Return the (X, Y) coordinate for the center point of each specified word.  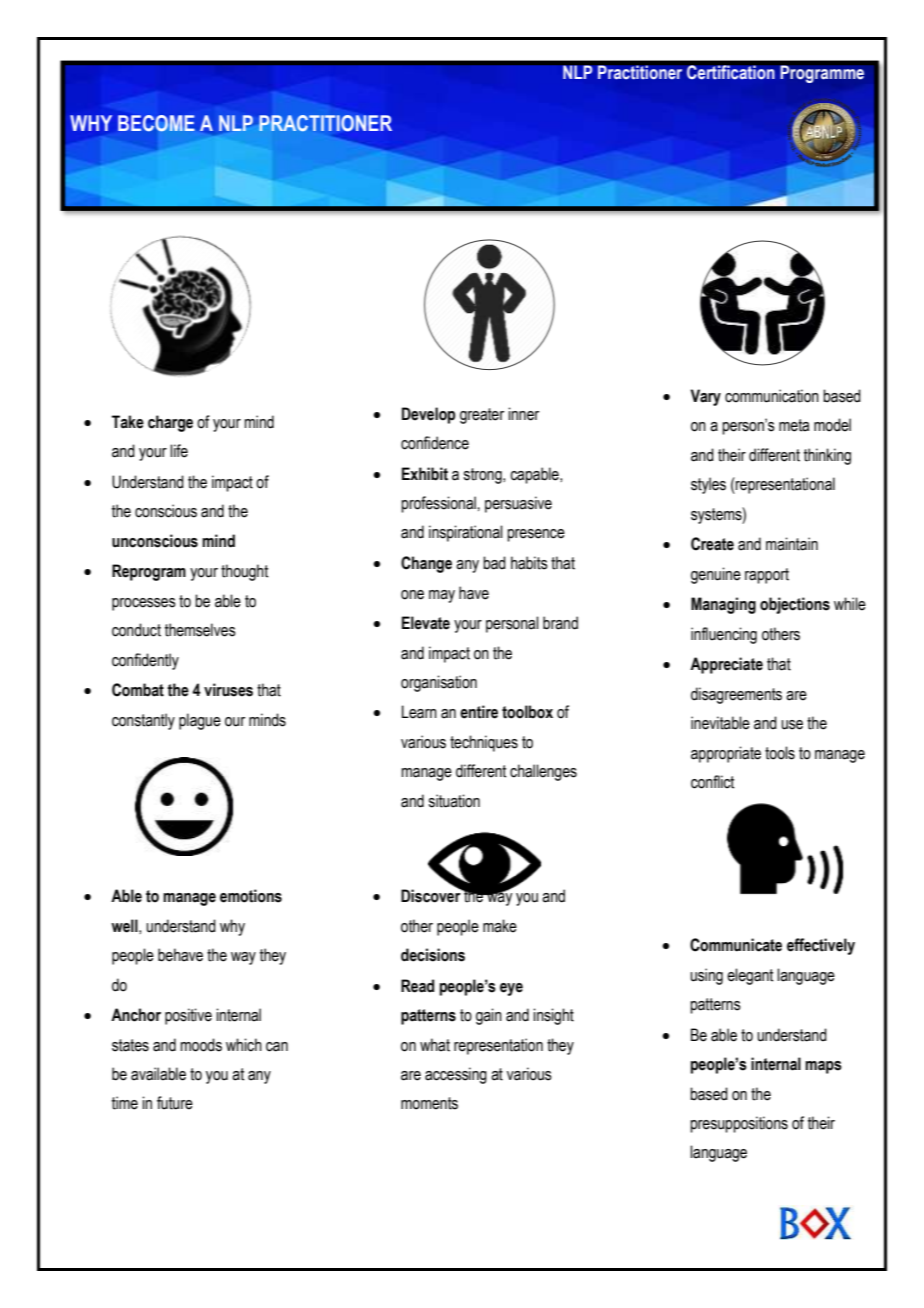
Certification (730, 72)
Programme (822, 74)
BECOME (156, 123)
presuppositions (739, 1124)
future (175, 1103)
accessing (456, 1075)
